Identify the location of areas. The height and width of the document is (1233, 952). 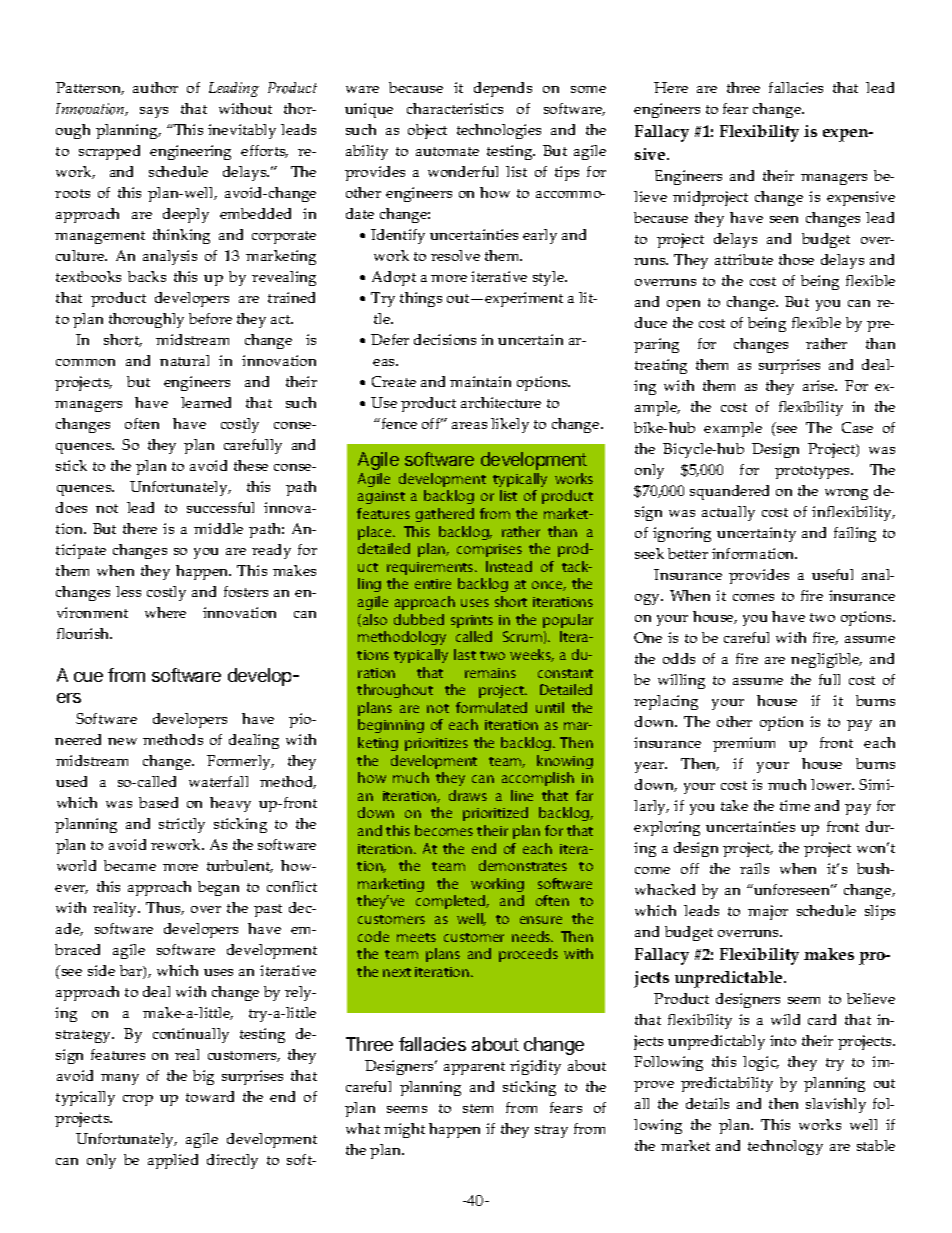
(469, 425).
